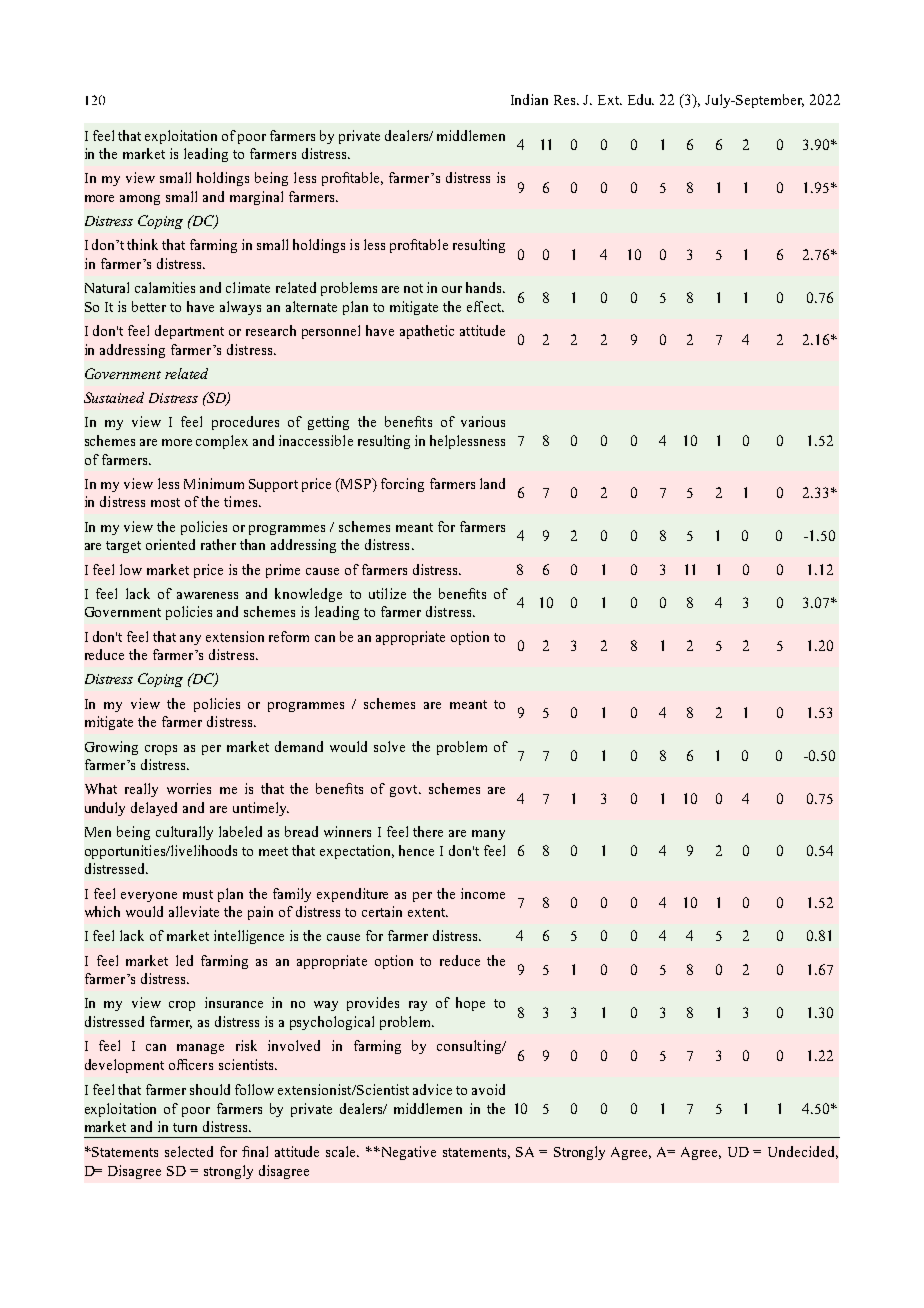 The height and width of the document is (1308, 924). Describe the element at coordinates (140, 200) in the document. I see `among` at that location.
